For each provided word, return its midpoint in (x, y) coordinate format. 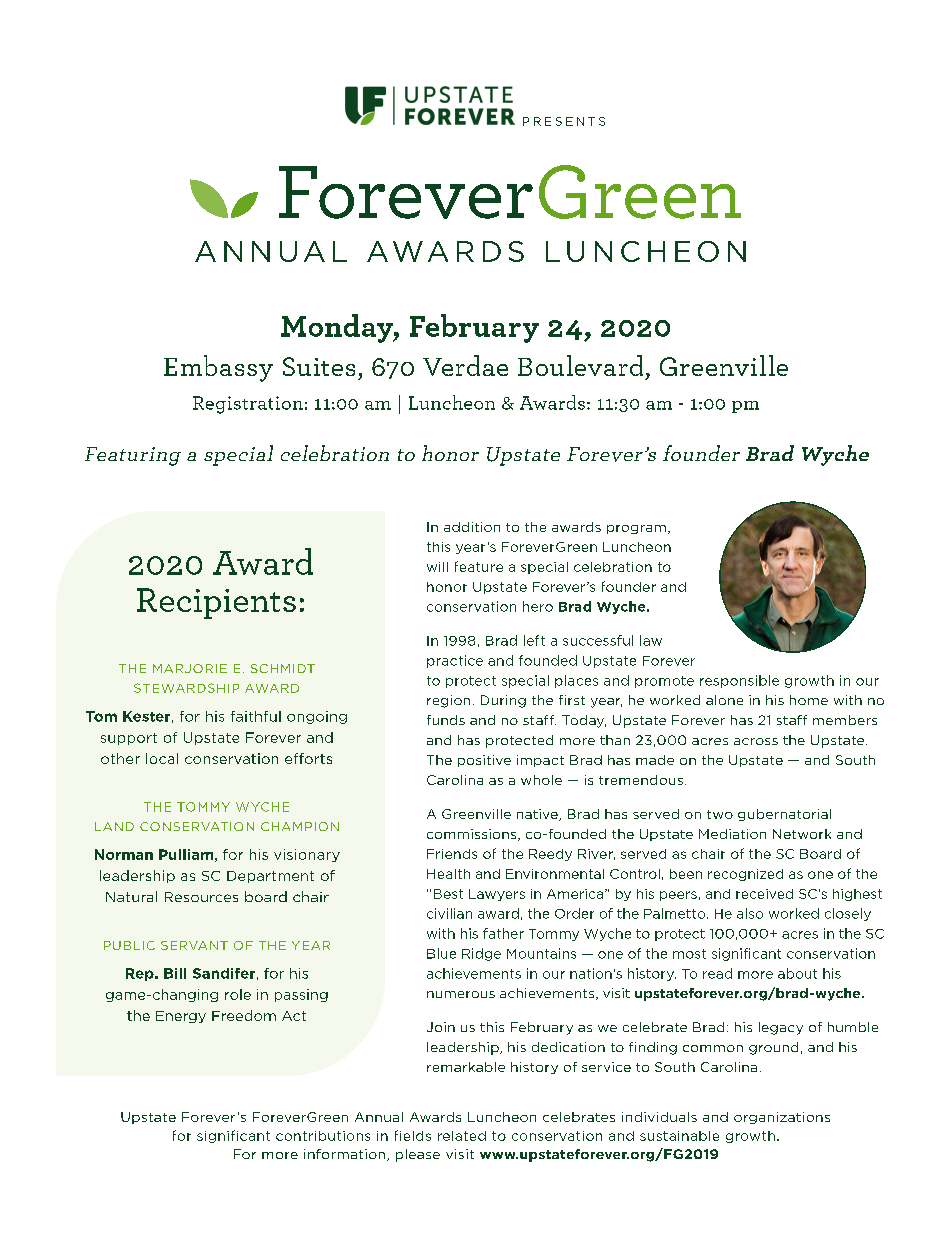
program (636, 529)
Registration (248, 405)
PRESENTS (564, 121)
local (162, 758)
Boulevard (580, 365)
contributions (323, 1136)
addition (472, 527)
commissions (473, 835)
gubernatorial (784, 815)
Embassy (218, 368)
